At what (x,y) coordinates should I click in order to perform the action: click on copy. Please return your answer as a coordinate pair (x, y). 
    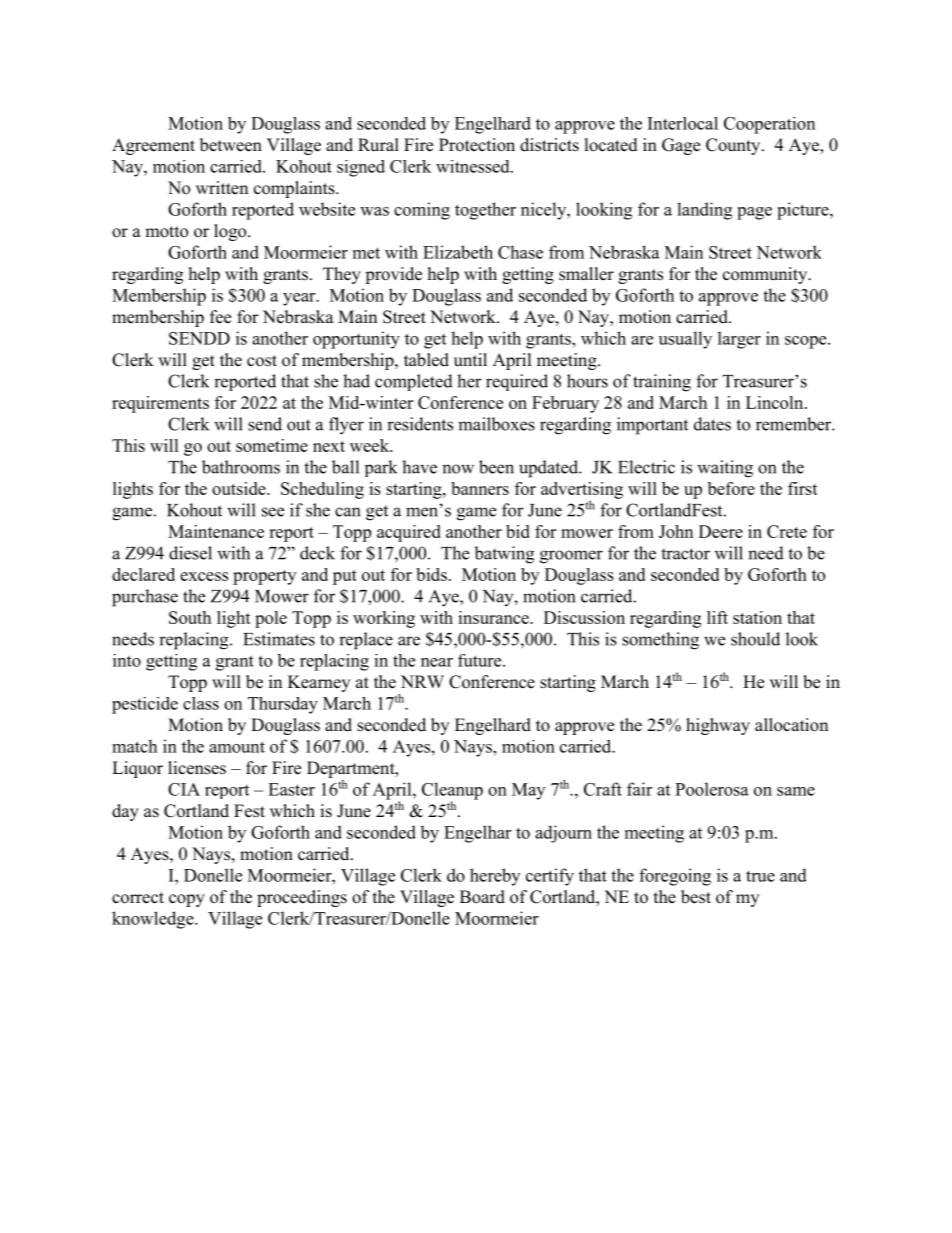
    Looking at the image, I should click on (187, 900).
